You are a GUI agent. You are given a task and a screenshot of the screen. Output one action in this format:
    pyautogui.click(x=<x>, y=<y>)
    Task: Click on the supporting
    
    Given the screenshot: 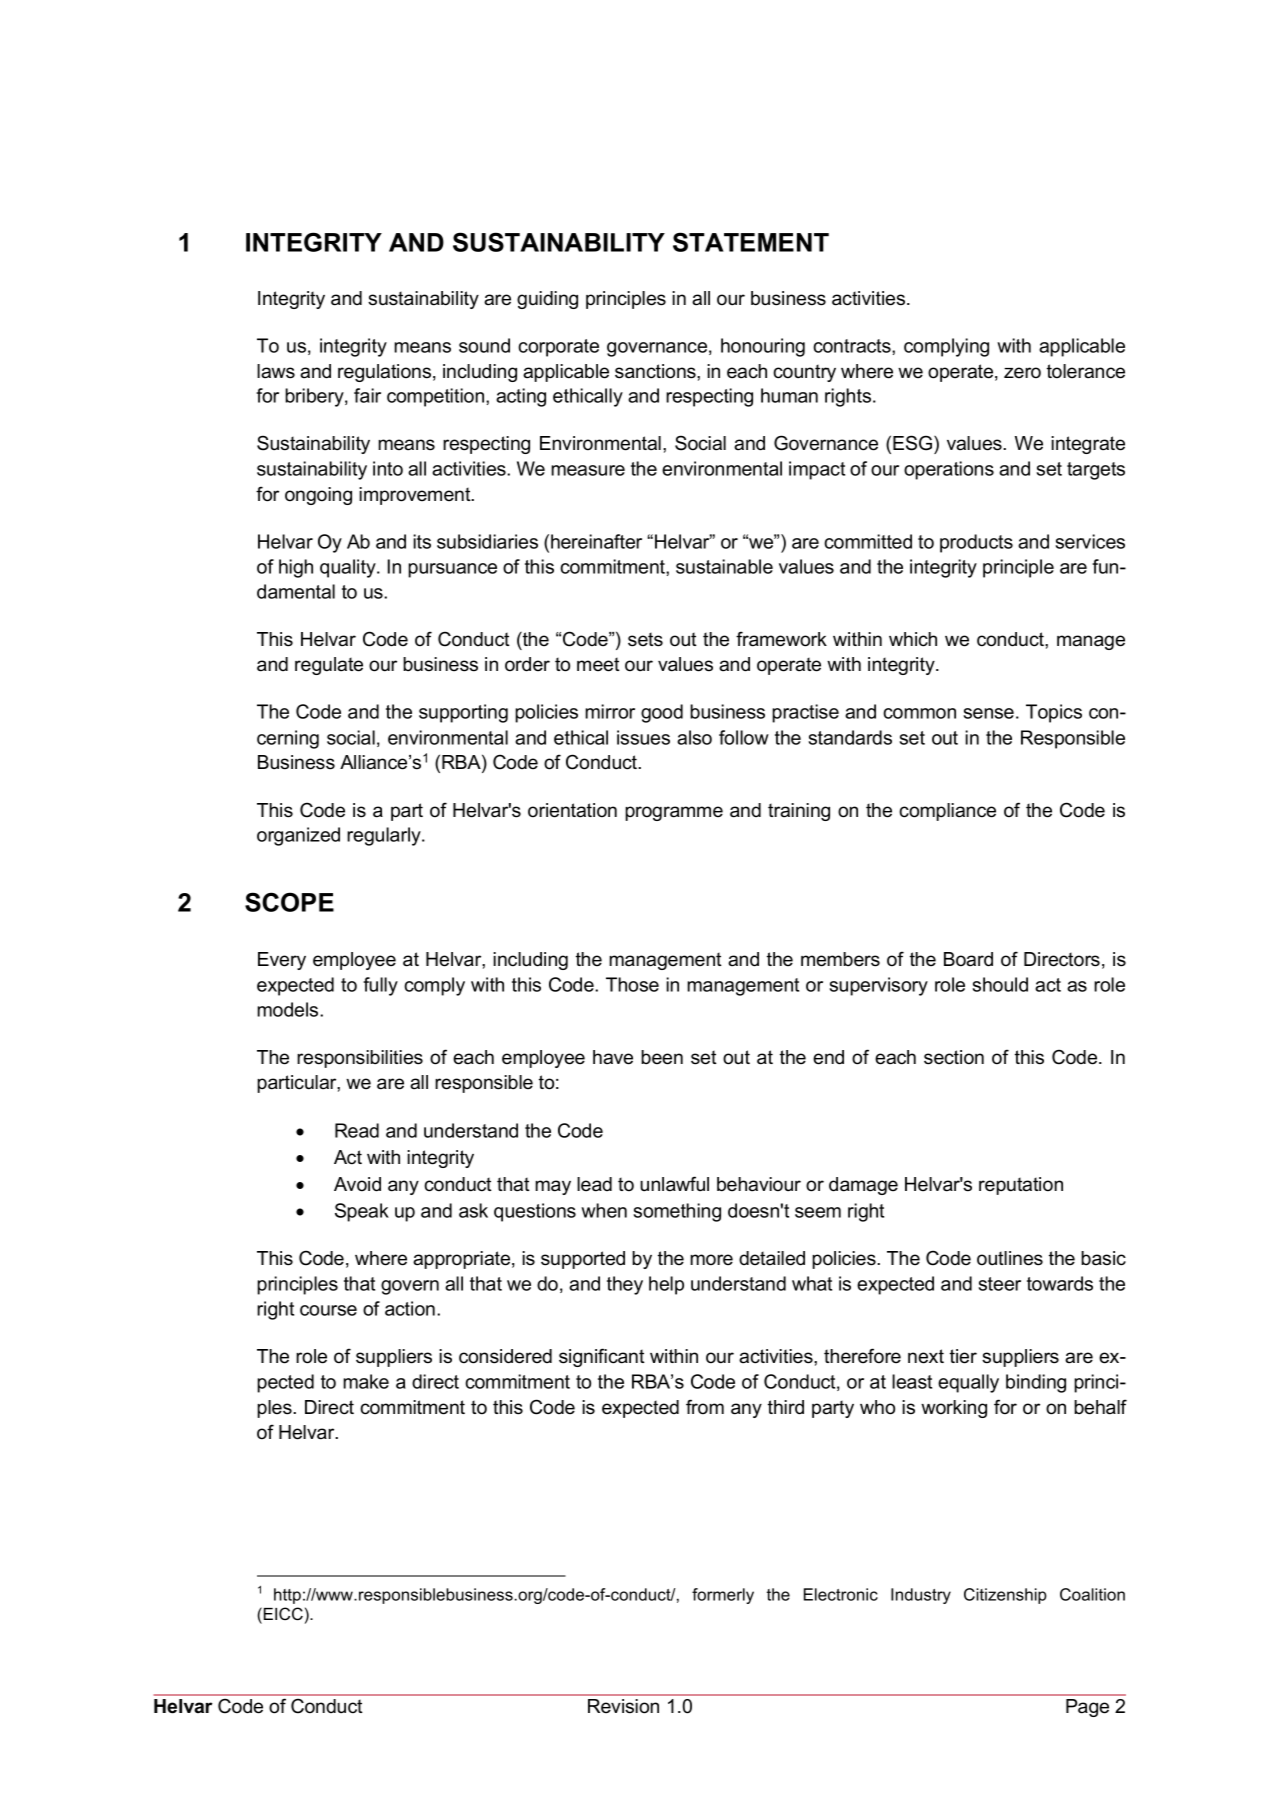 What is the action you would take?
    pyautogui.click(x=463, y=713)
